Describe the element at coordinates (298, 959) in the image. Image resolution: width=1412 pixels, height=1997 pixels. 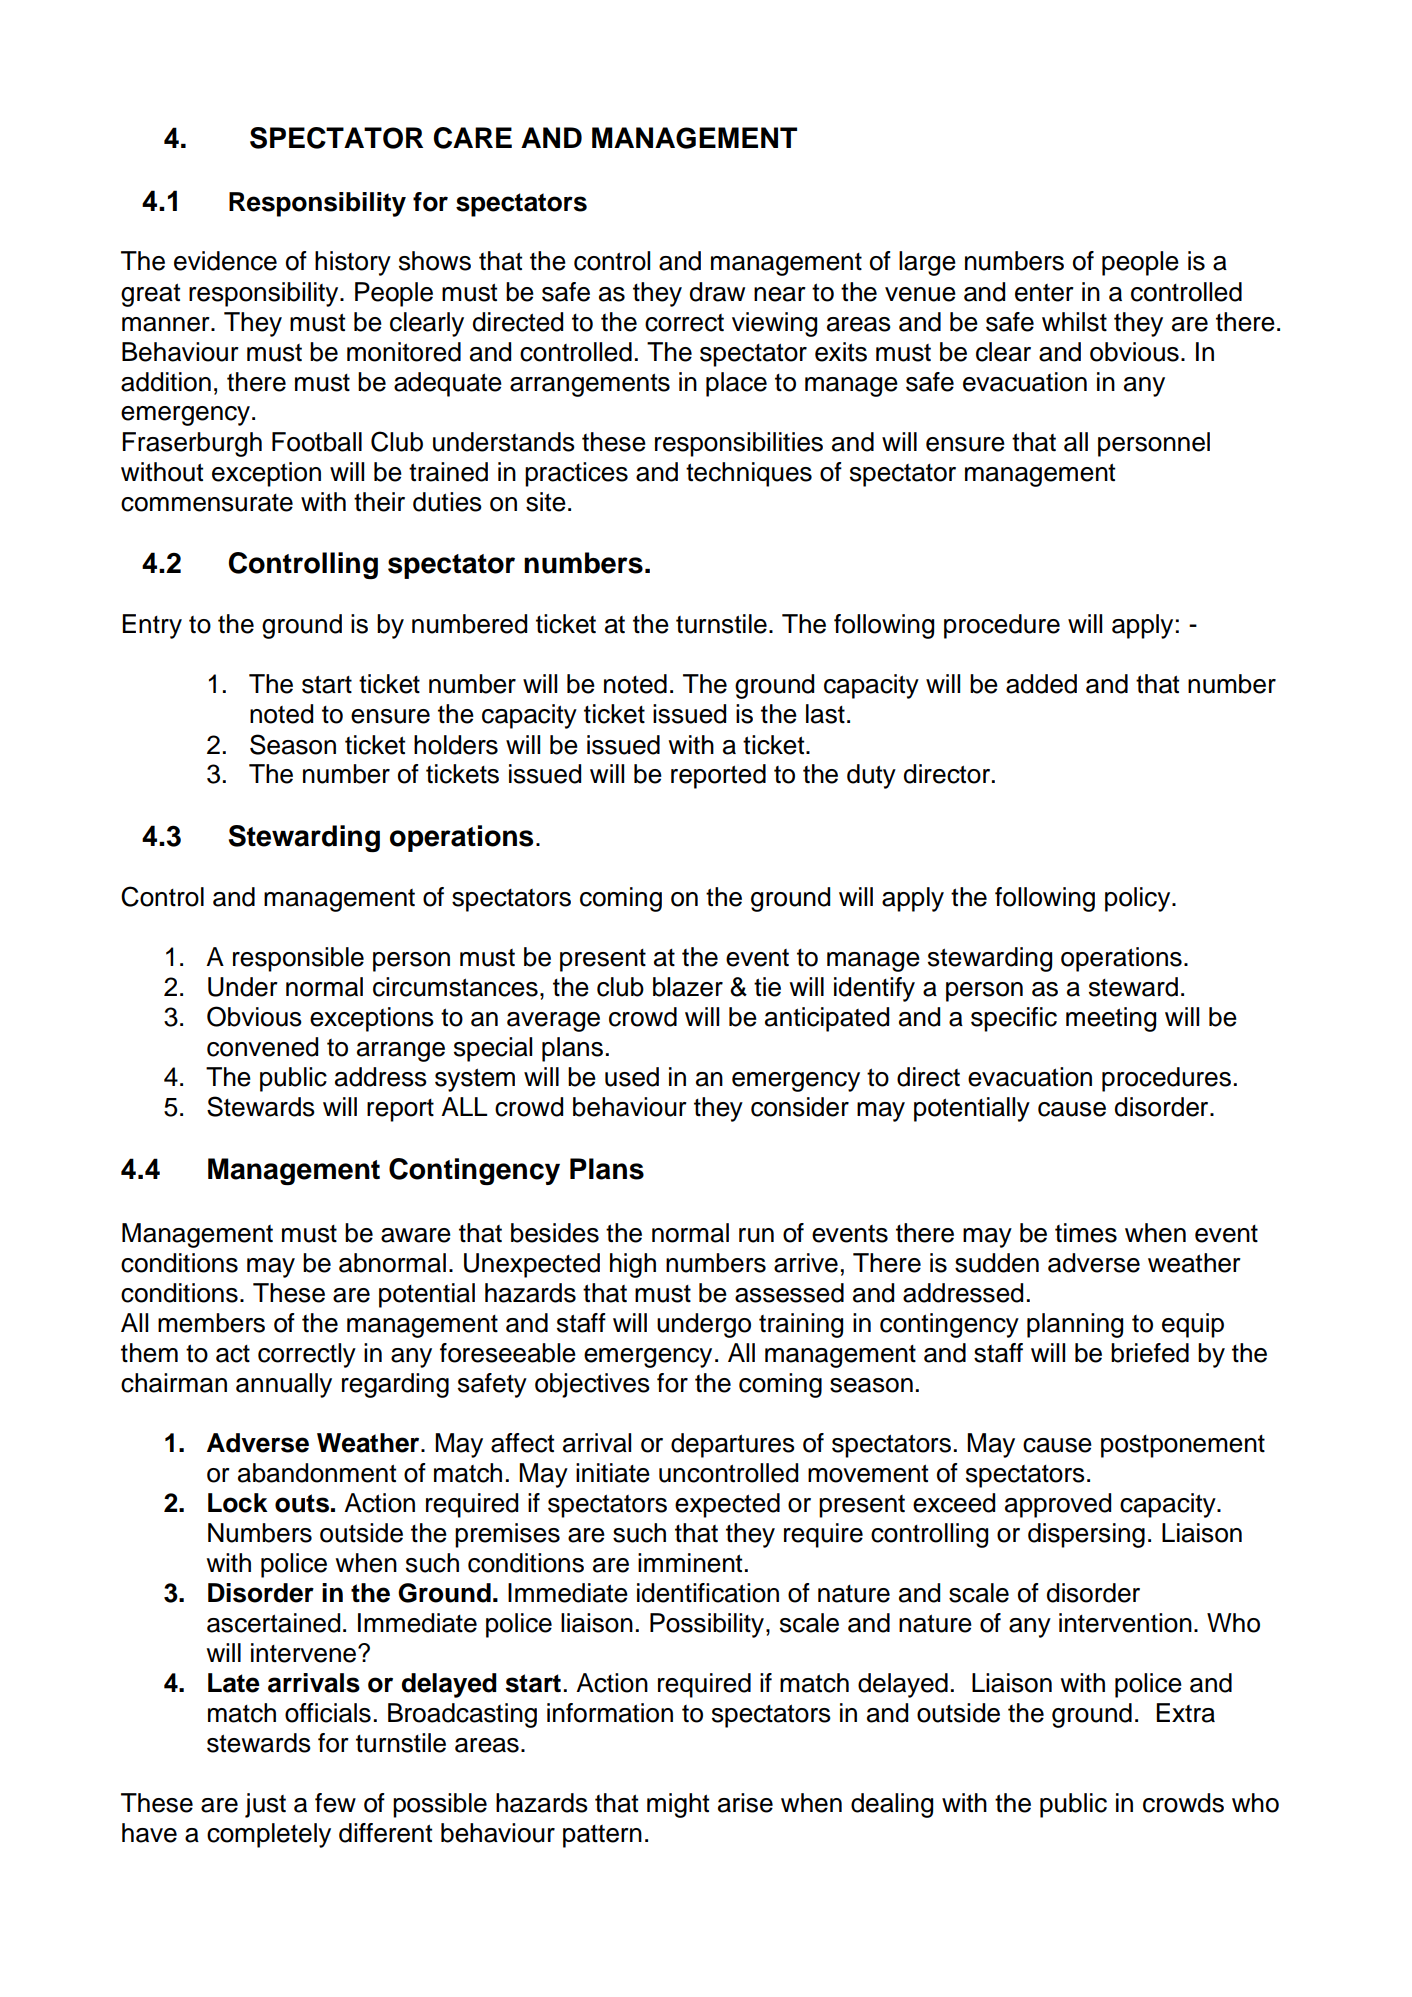
I see `responsible` at that location.
